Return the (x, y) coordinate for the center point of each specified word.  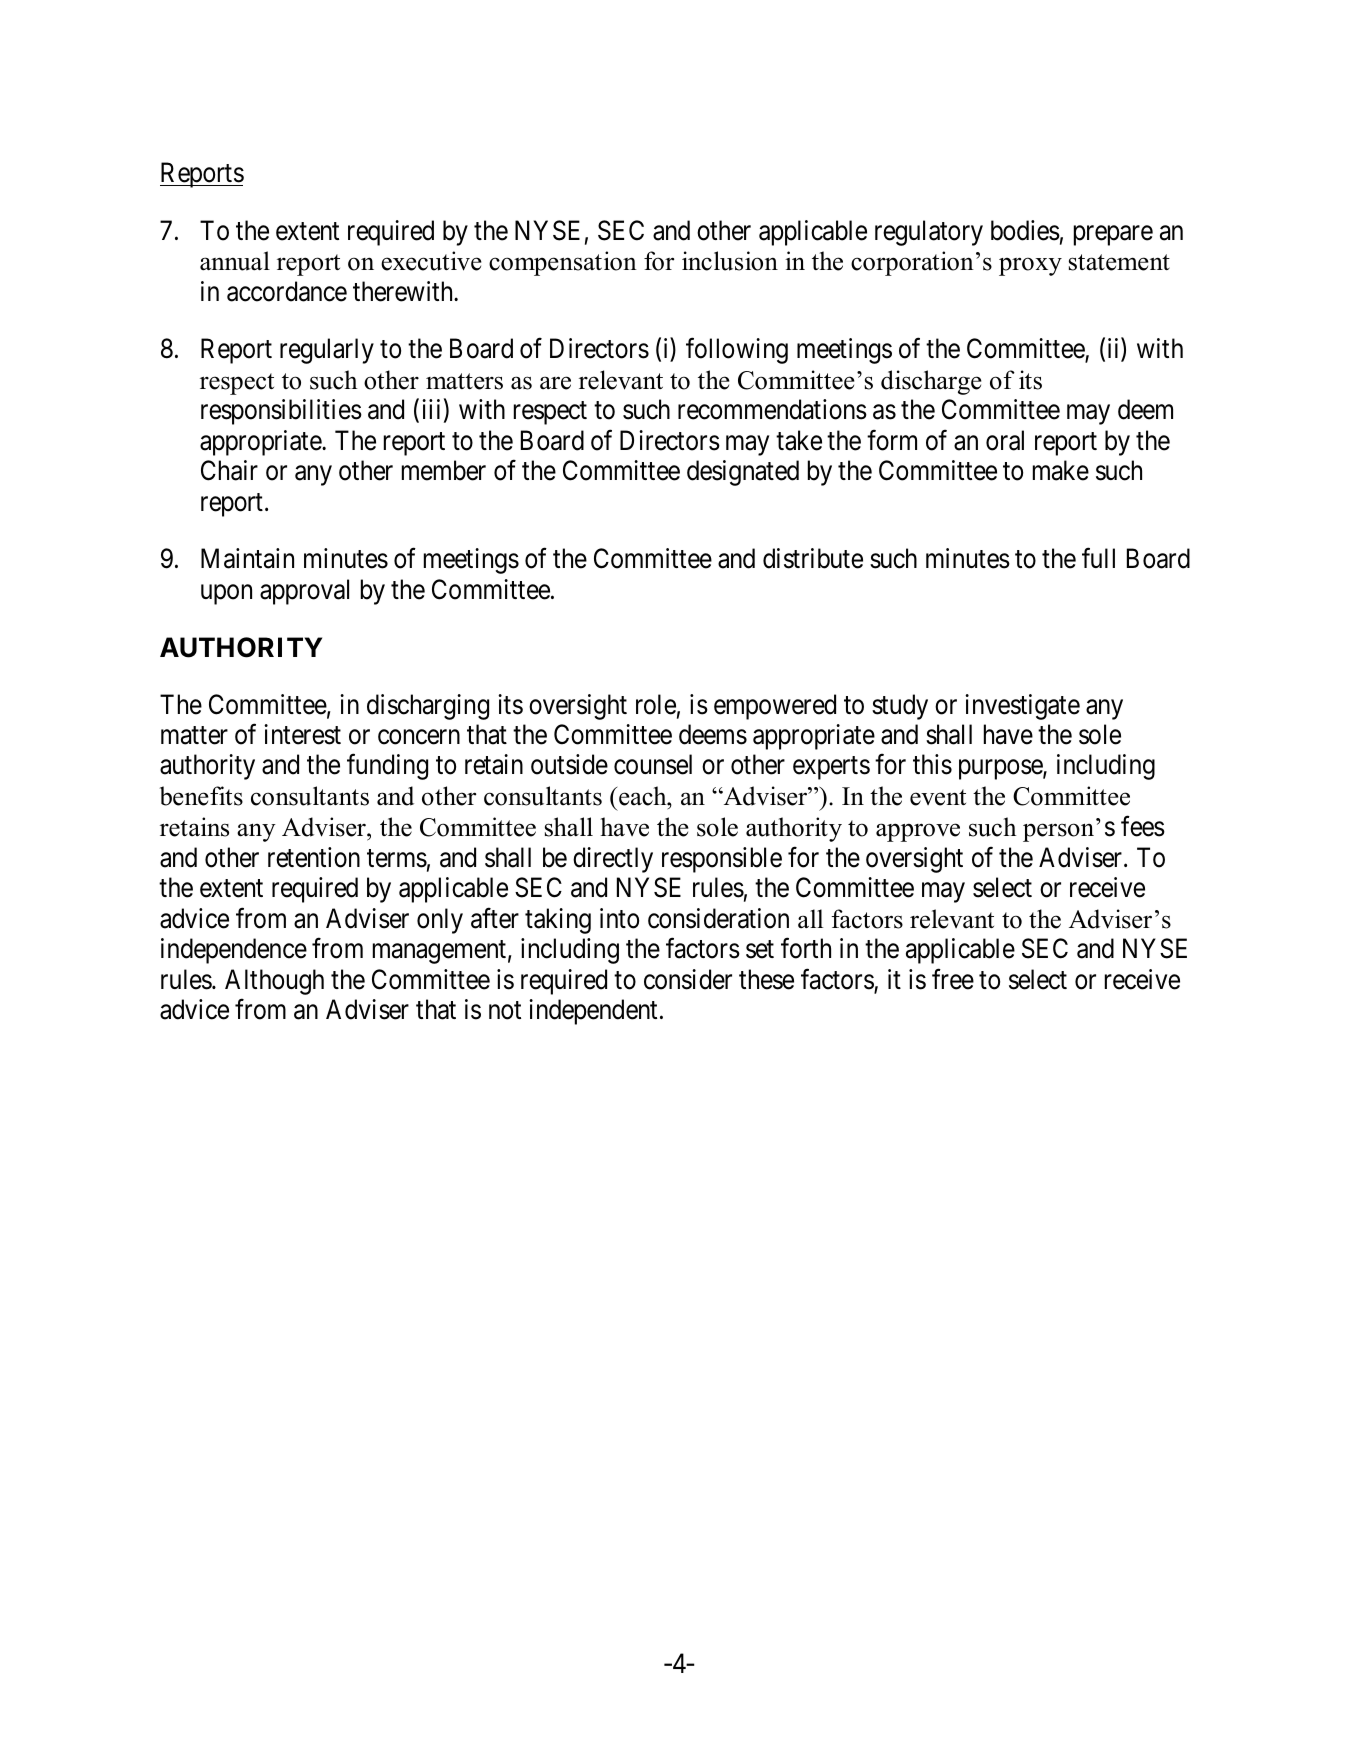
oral (1005, 440)
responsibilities (281, 412)
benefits (201, 796)
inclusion (730, 261)
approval (304, 592)
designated (743, 473)
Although (274, 982)
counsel (653, 764)
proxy (1030, 266)
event (938, 797)
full (1098, 558)
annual (235, 261)
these (766, 979)
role (656, 704)
